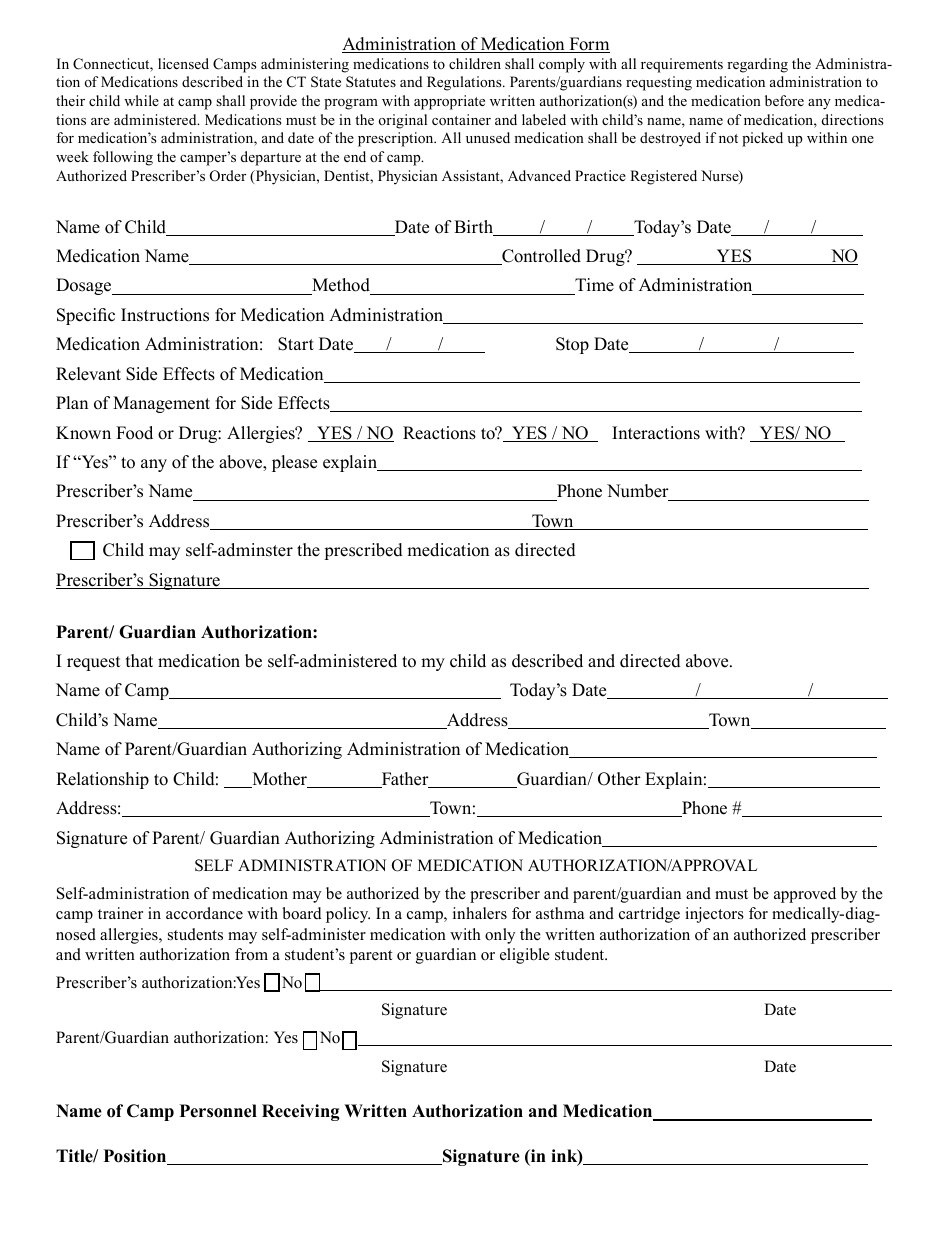 This document has width=952, height=1233. Describe the element at coordinates (682, 65) in the document. I see `requirements` at that location.
